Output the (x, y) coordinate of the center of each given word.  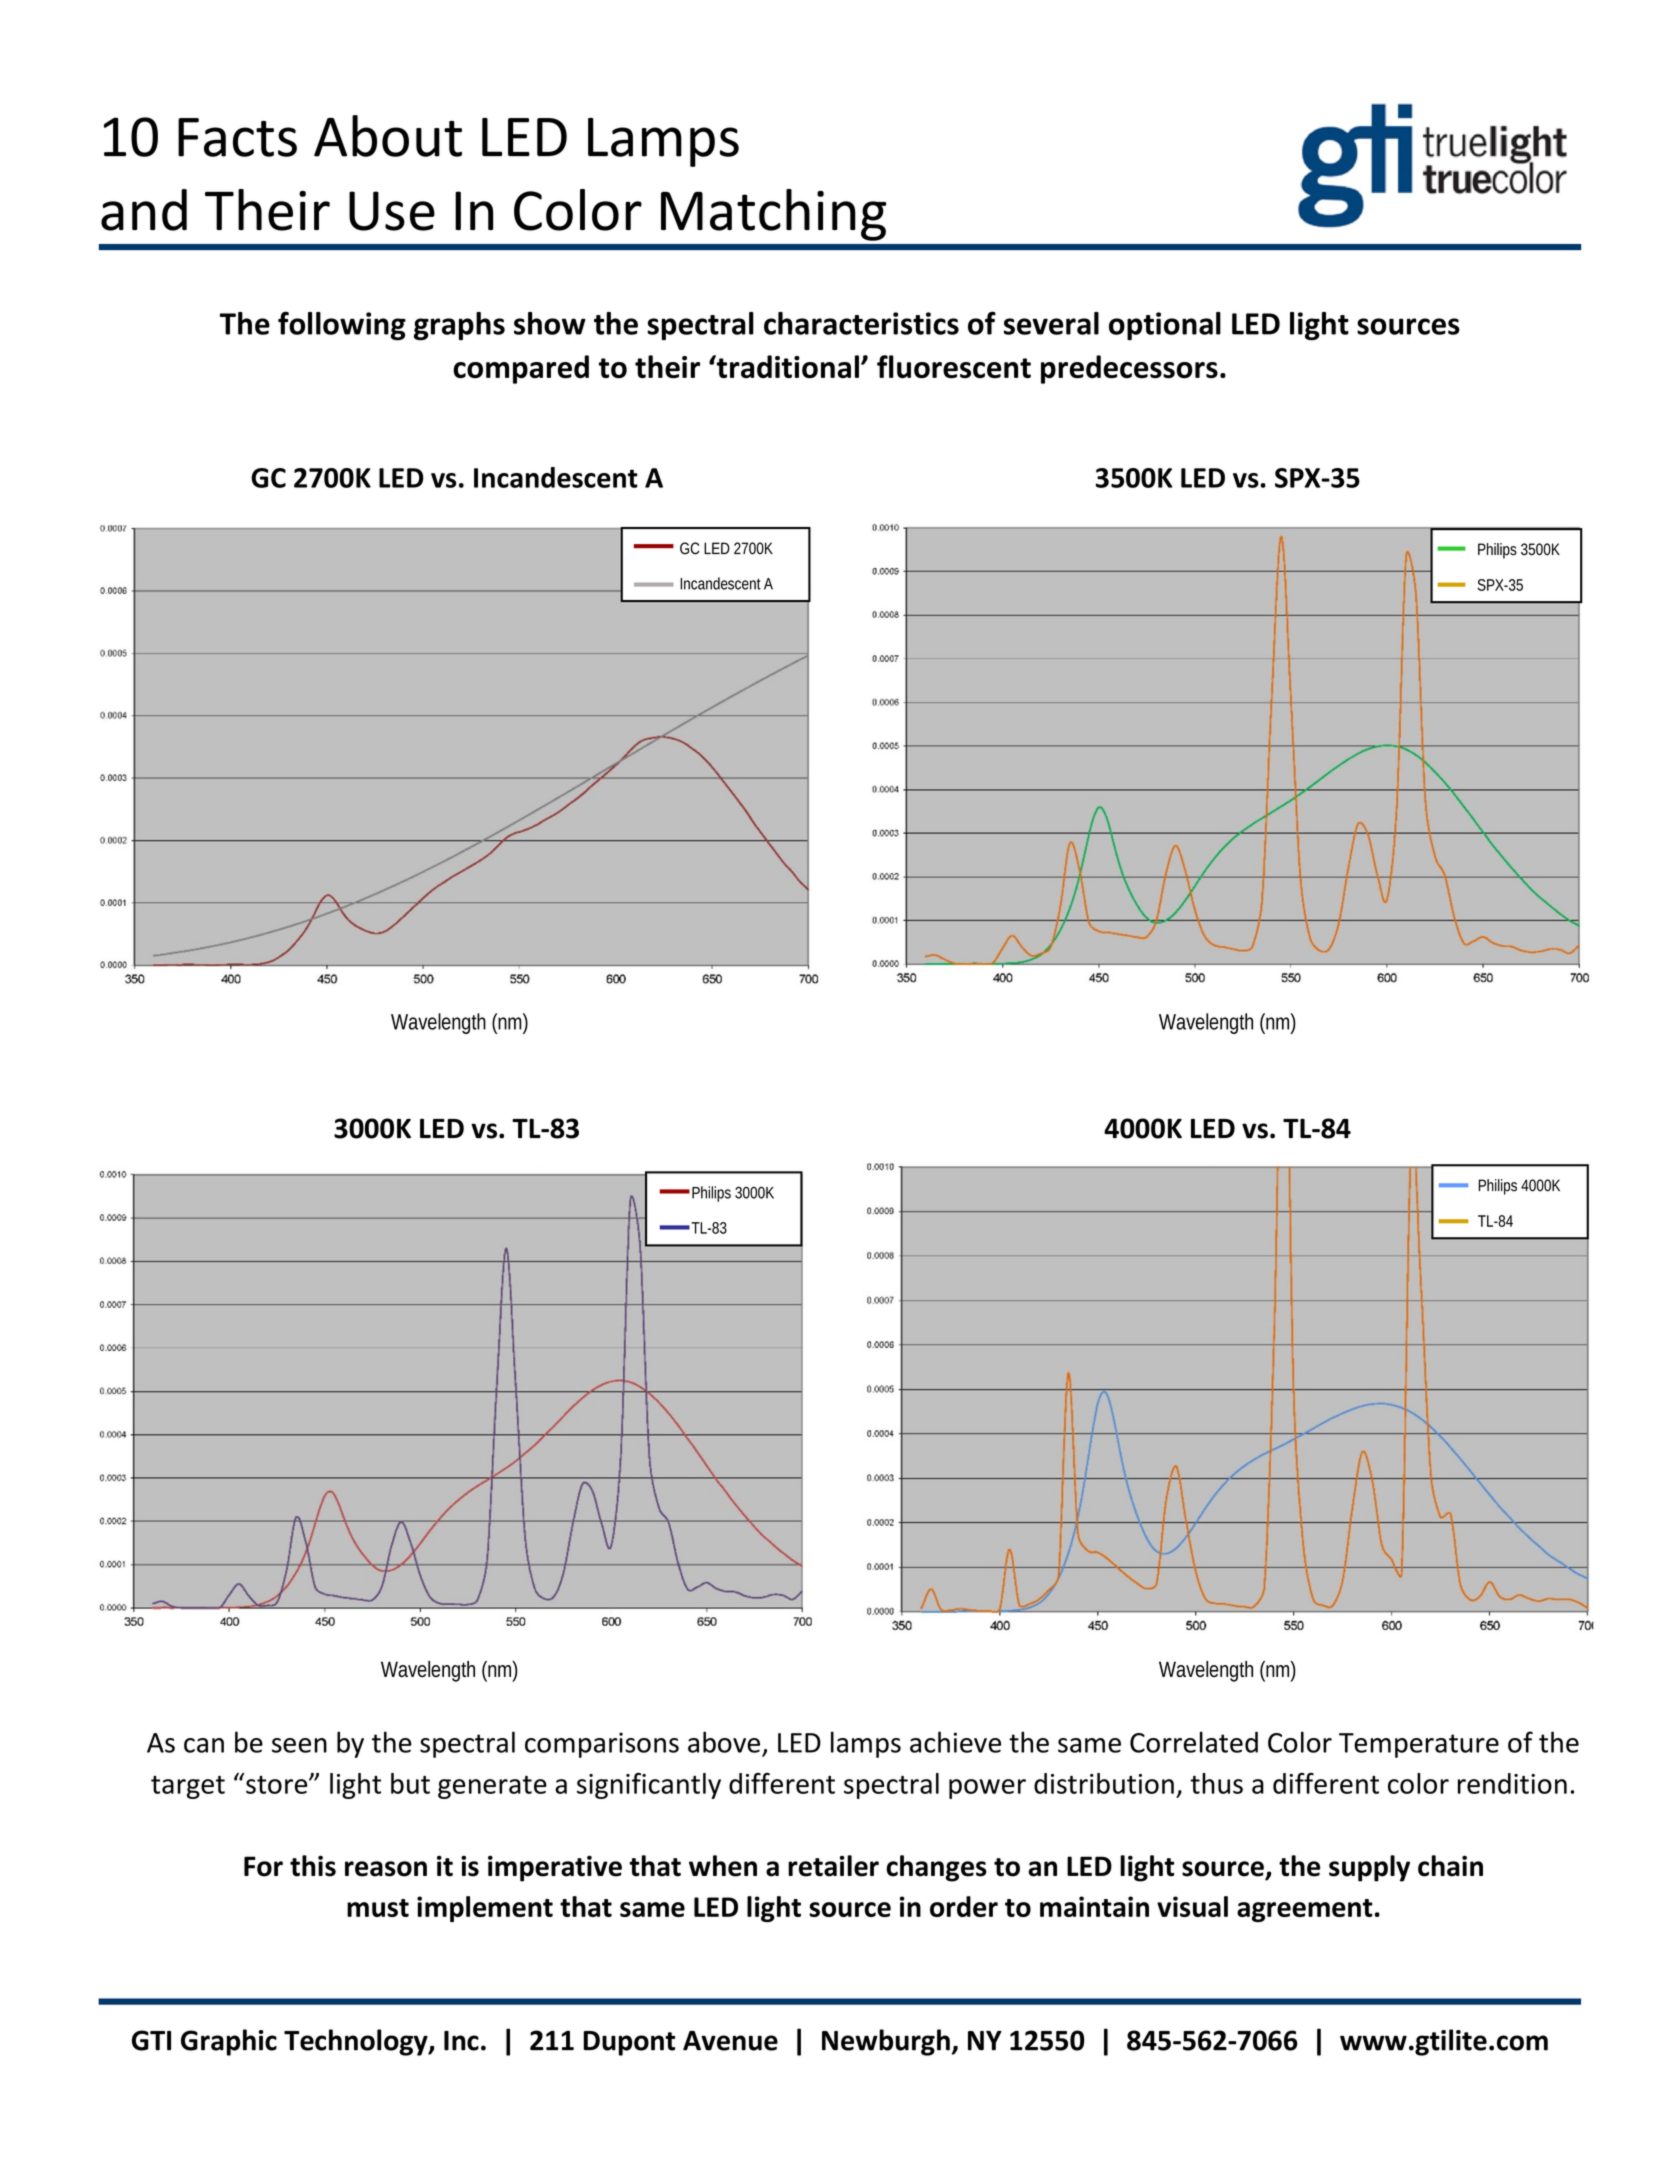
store (278, 1785)
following (342, 326)
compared (521, 369)
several (1051, 323)
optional (1165, 326)
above (724, 1742)
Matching (773, 215)
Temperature (1419, 1745)
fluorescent (954, 367)
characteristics (861, 323)
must (378, 1908)
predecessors (1129, 369)
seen (299, 1745)
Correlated (1194, 1742)
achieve (955, 1742)
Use (392, 211)
